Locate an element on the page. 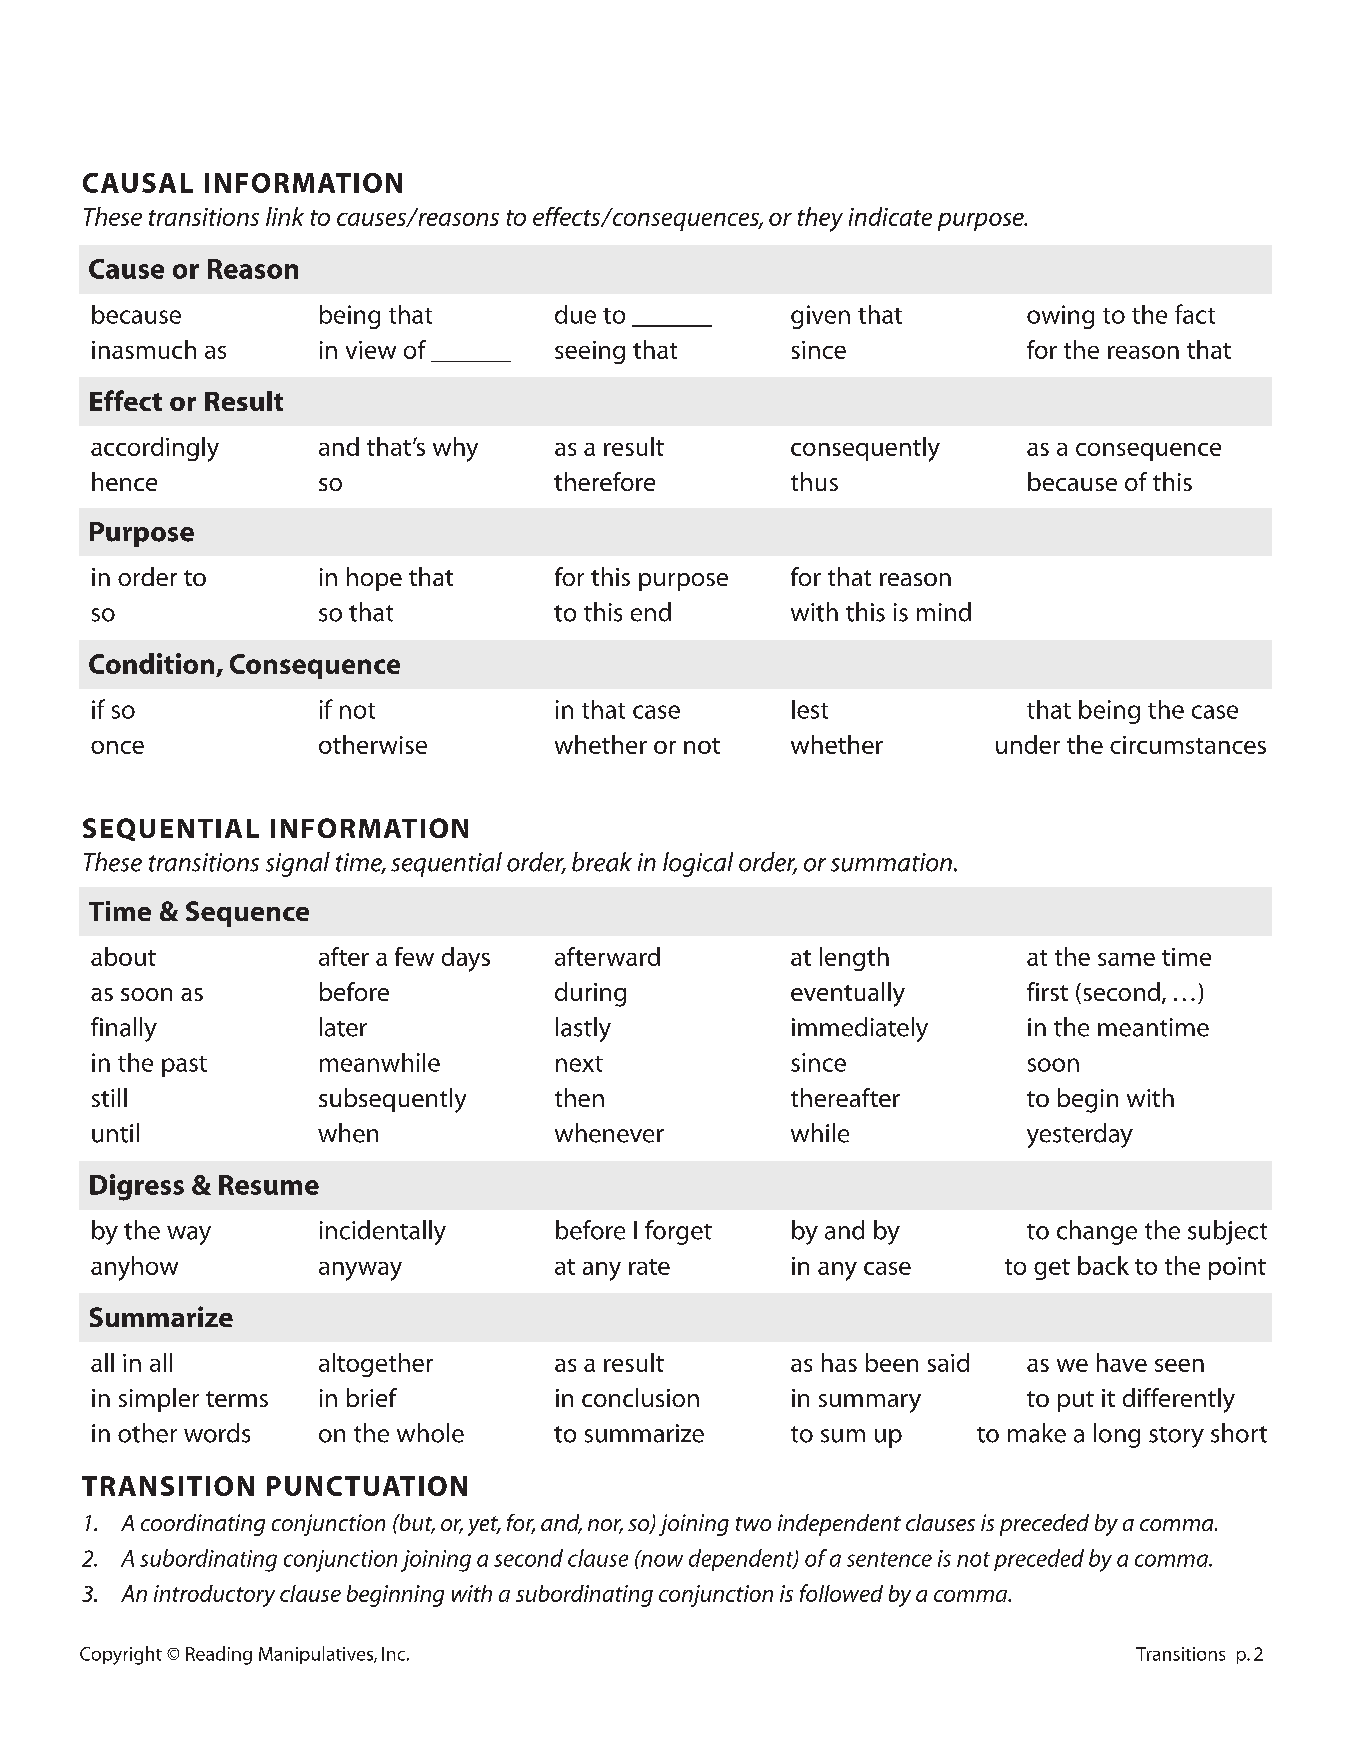  sentence is located at coordinates (889, 1559).
